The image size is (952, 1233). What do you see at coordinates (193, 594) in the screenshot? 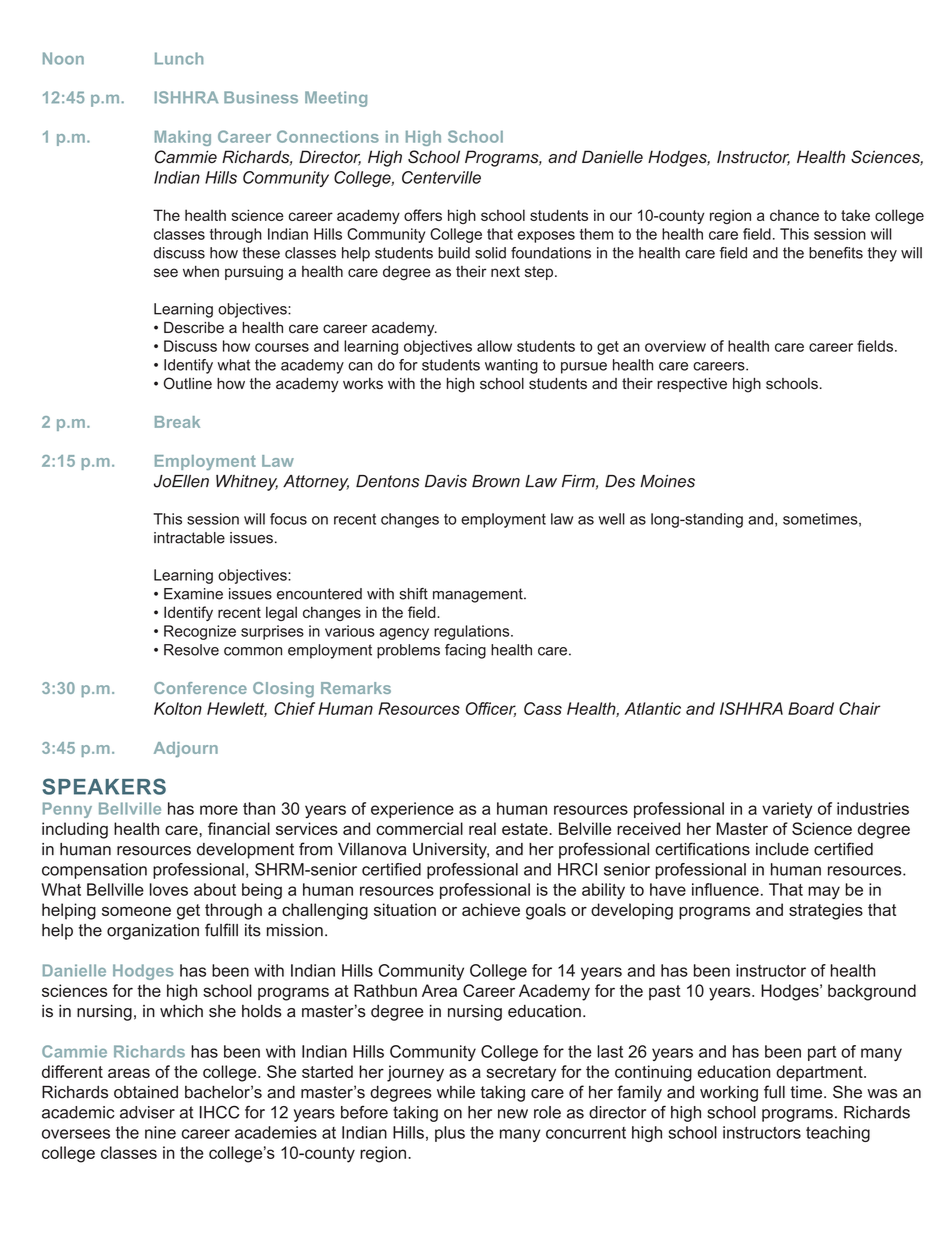
I see `Examine` at bounding box center [193, 594].
